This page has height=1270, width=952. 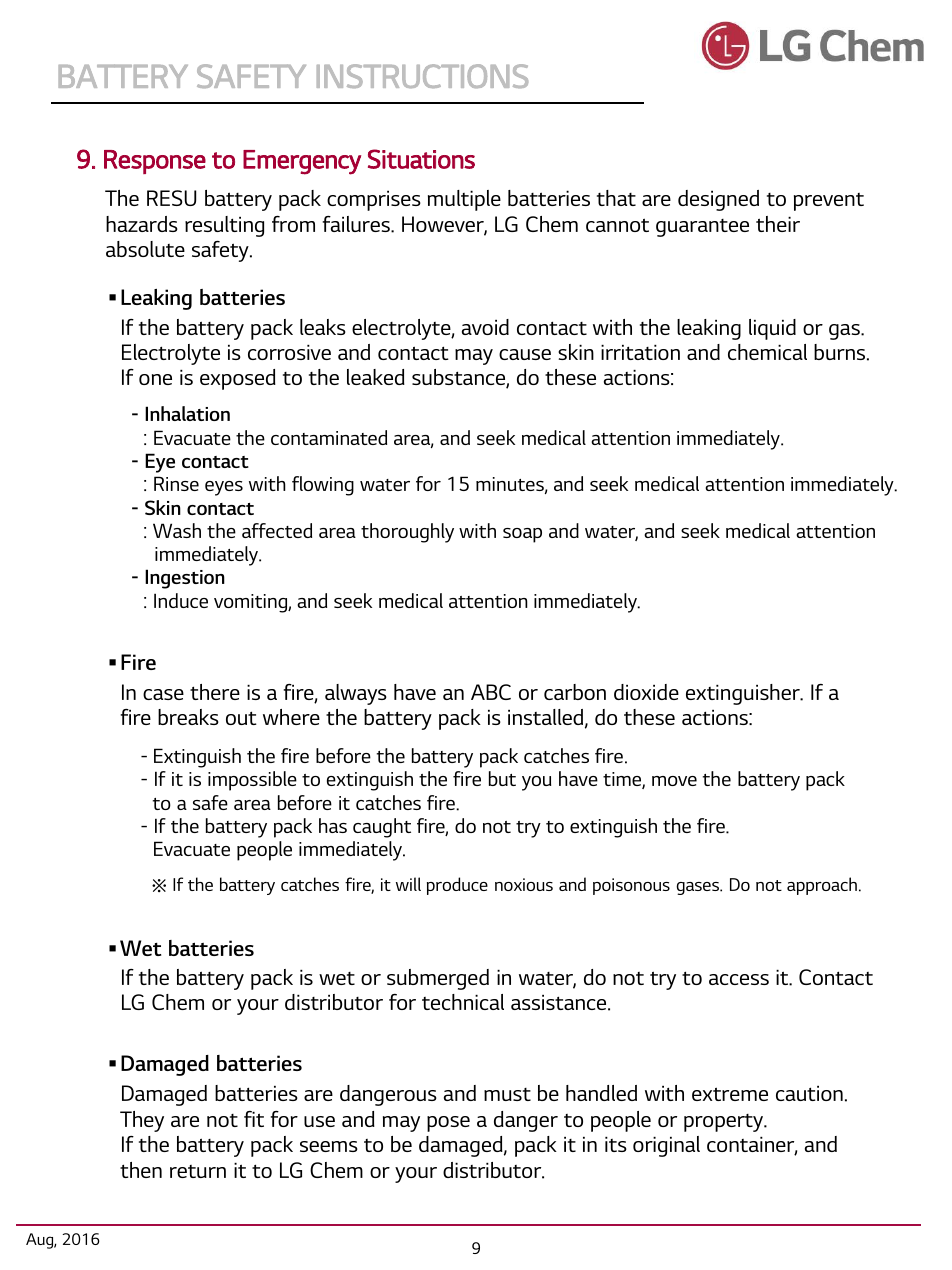 What do you see at coordinates (289, 352) in the page?
I see `corrosive` at bounding box center [289, 352].
